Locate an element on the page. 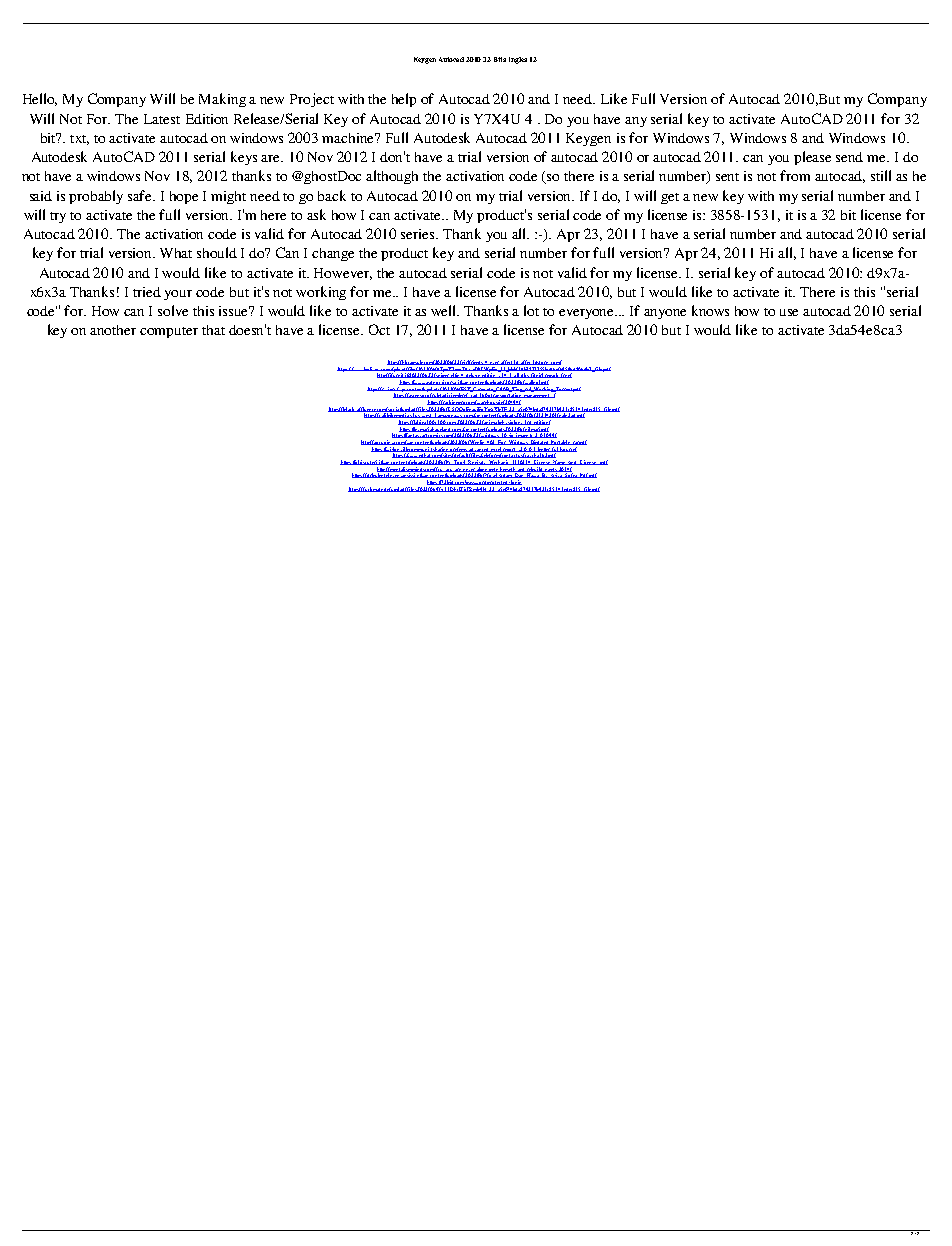  Hello is located at coordinates (40, 99).
